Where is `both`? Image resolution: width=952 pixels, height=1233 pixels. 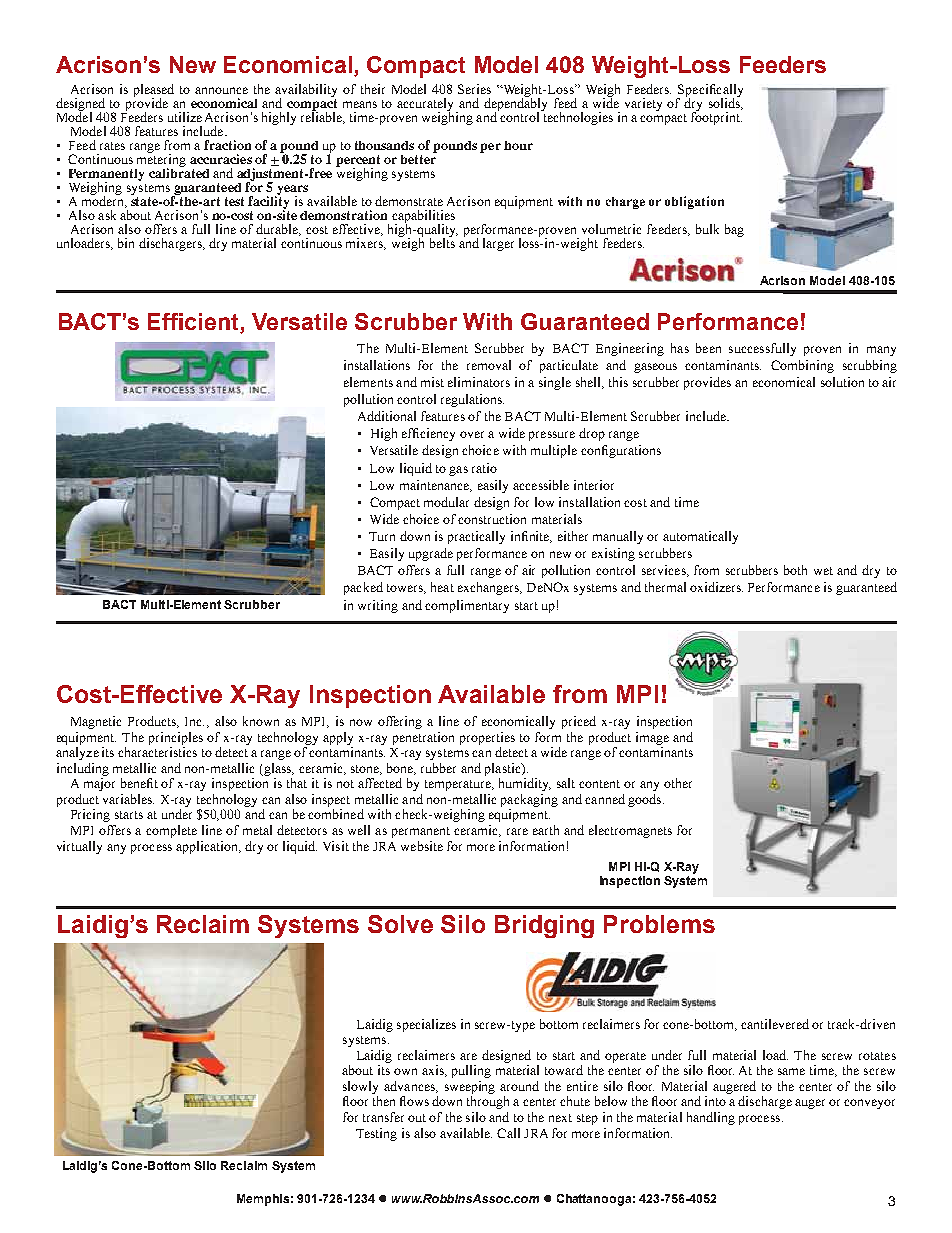 both is located at coordinates (795, 570).
